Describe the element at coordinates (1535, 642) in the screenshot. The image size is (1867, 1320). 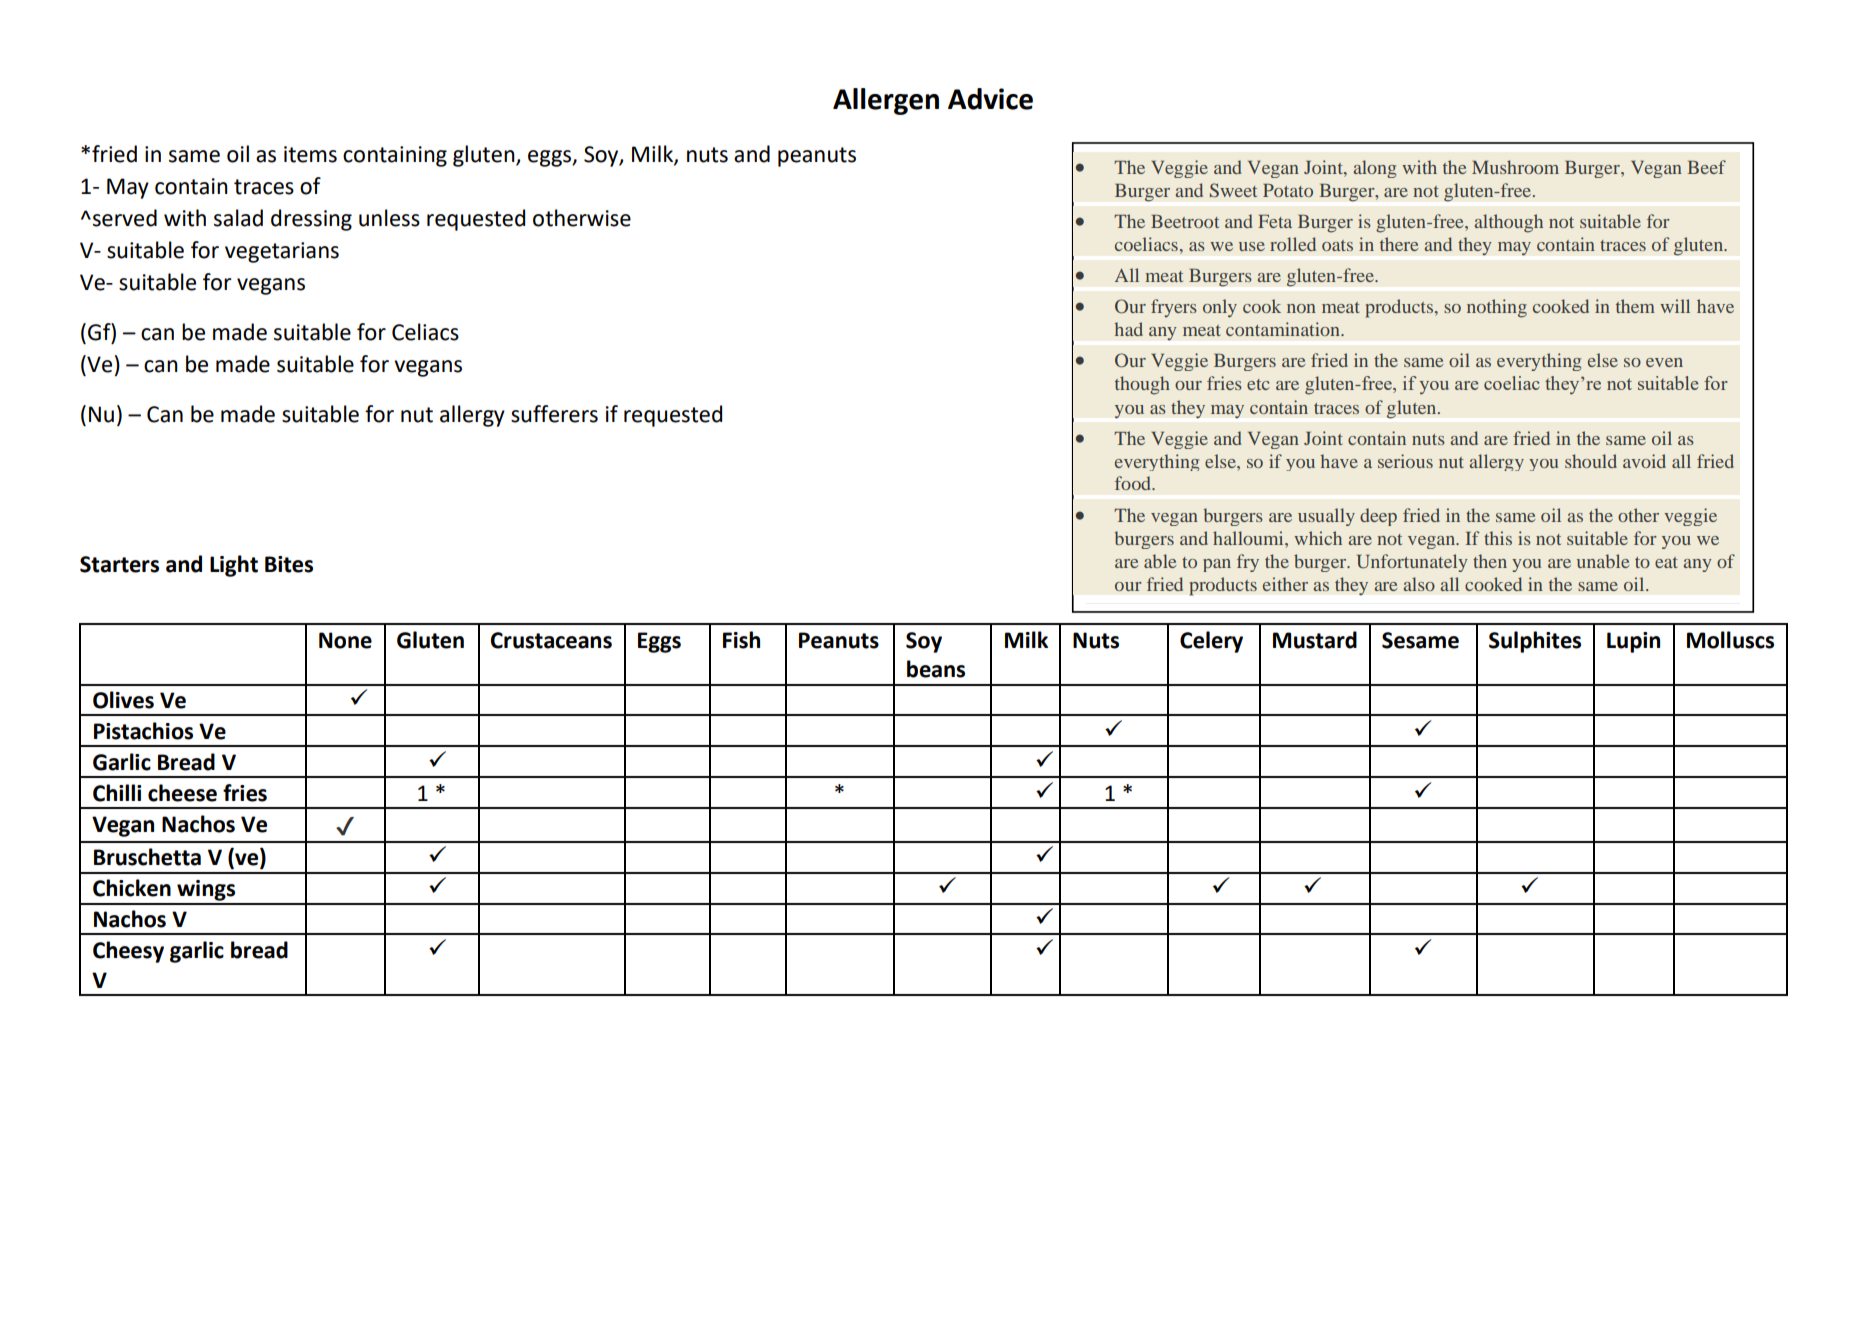
I see `Sulphites` at that location.
